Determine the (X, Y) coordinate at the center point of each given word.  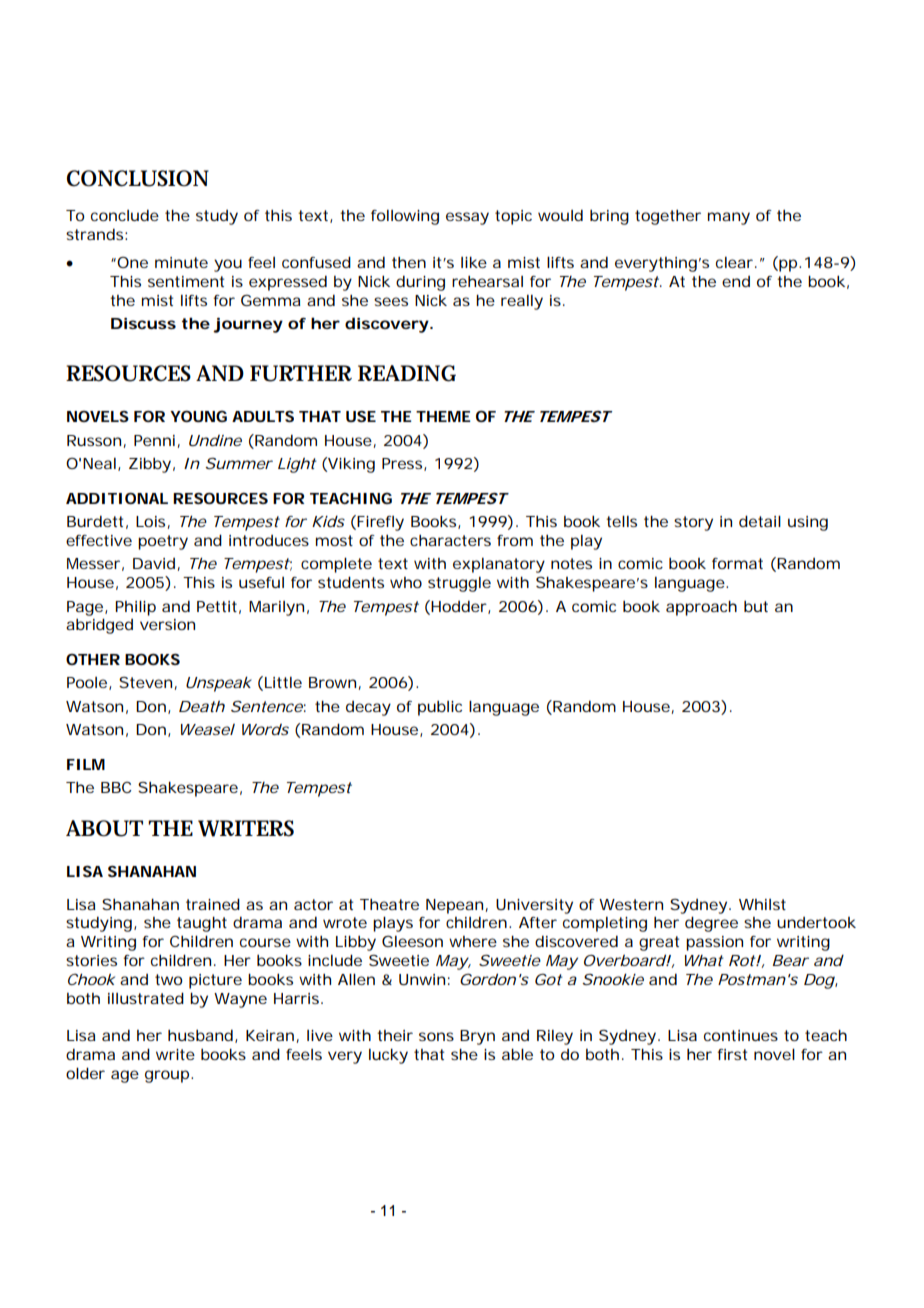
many (729, 218)
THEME (443, 416)
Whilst (762, 904)
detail (760, 521)
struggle (459, 584)
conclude (125, 215)
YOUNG (198, 416)
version (167, 624)
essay (467, 218)
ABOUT (104, 828)
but (756, 606)
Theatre (389, 904)
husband (200, 1035)
